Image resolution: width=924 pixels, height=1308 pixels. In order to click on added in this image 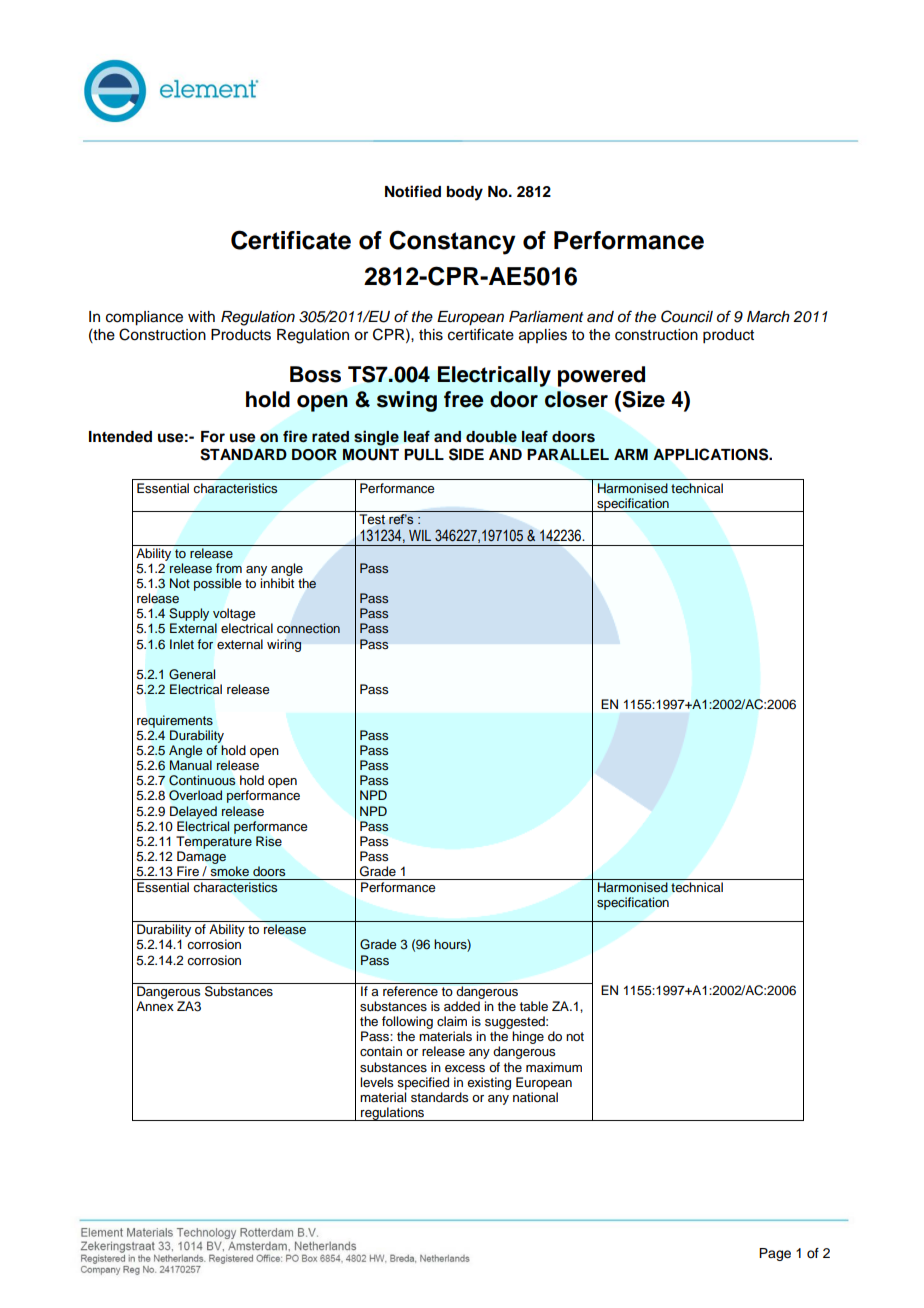, I will do `click(462, 1006)`.
